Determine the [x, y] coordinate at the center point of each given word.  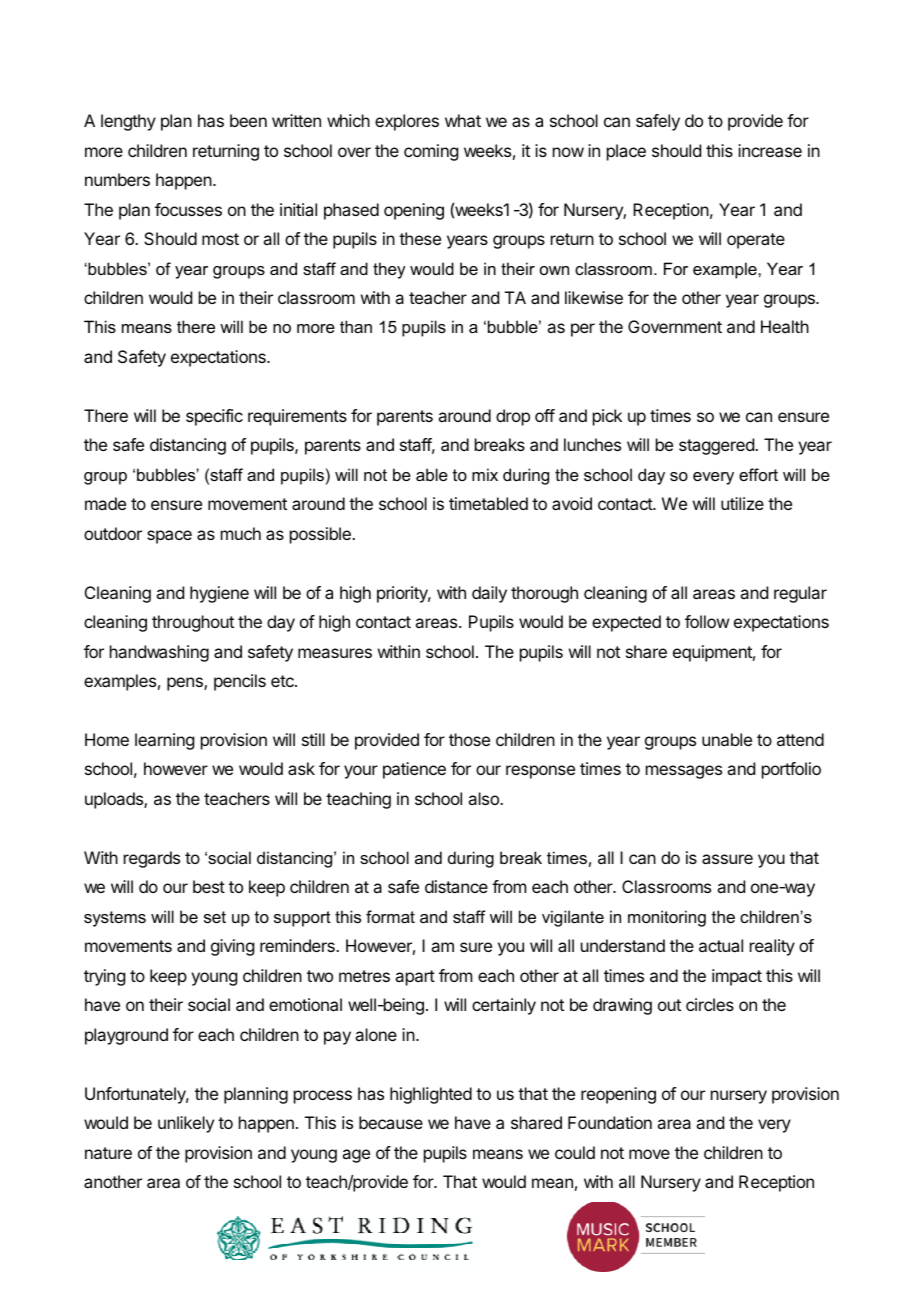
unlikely [186, 1124]
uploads [115, 800]
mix [485, 474]
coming [431, 152]
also [484, 798]
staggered [717, 446]
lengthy [128, 122]
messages [684, 772]
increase [770, 150]
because [391, 1122]
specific [214, 417]
